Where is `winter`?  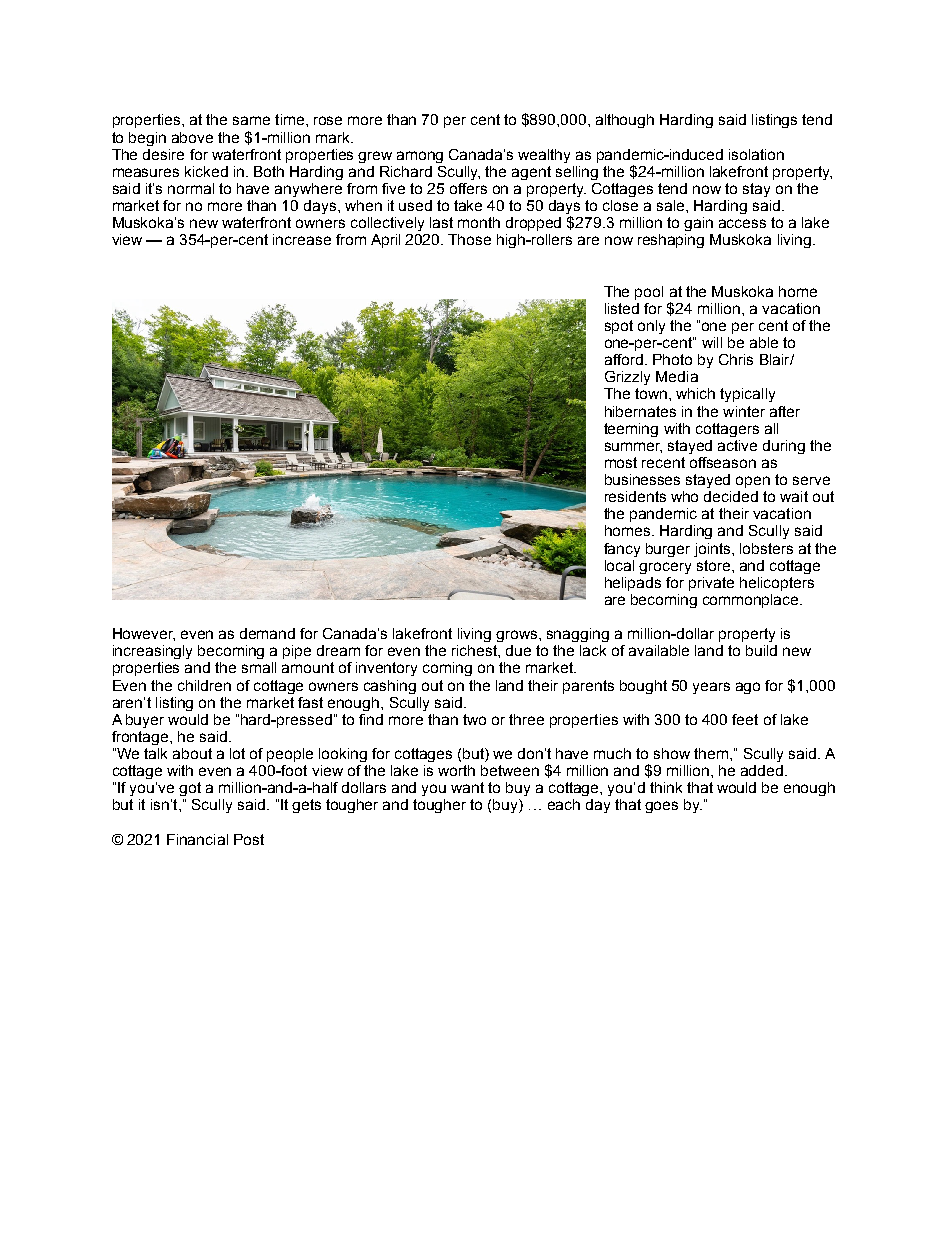
winter is located at coordinates (744, 411).
